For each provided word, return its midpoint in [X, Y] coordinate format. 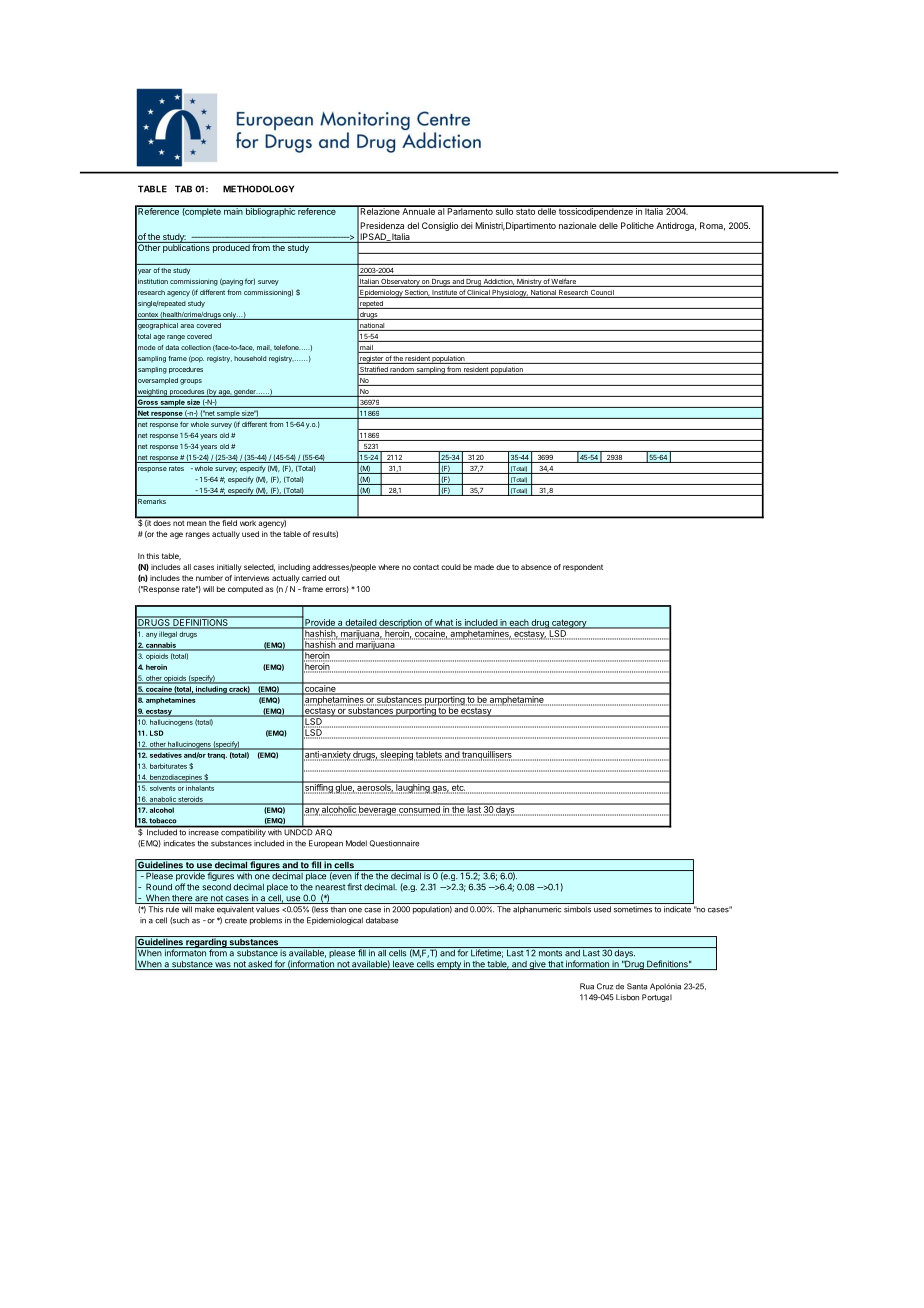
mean [196, 523]
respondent [583, 568]
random [402, 371]
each [518, 623]
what [444, 623]
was [223, 966]
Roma [712, 226]
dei [467, 225]
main [233, 210]
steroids [191, 800]
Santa [637, 986]
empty [449, 965]
